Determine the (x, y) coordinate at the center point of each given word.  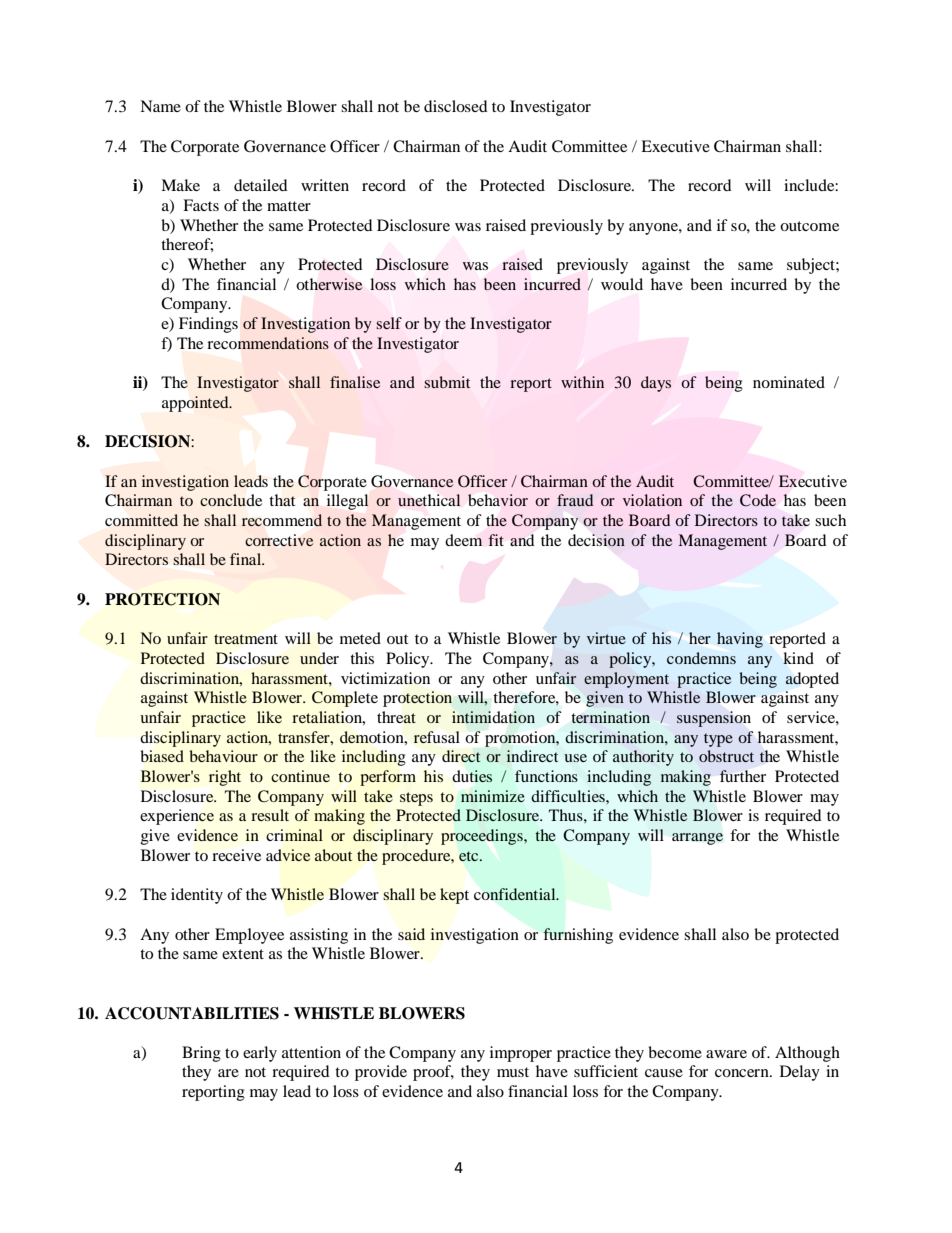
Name (160, 106)
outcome (809, 226)
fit (496, 540)
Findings (208, 325)
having (740, 640)
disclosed (456, 106)
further (743, 776)
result (270, 815)
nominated (789, 382)
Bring (201, 1054)
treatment (246, 639)
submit (447, 382)
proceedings (483, 837)
